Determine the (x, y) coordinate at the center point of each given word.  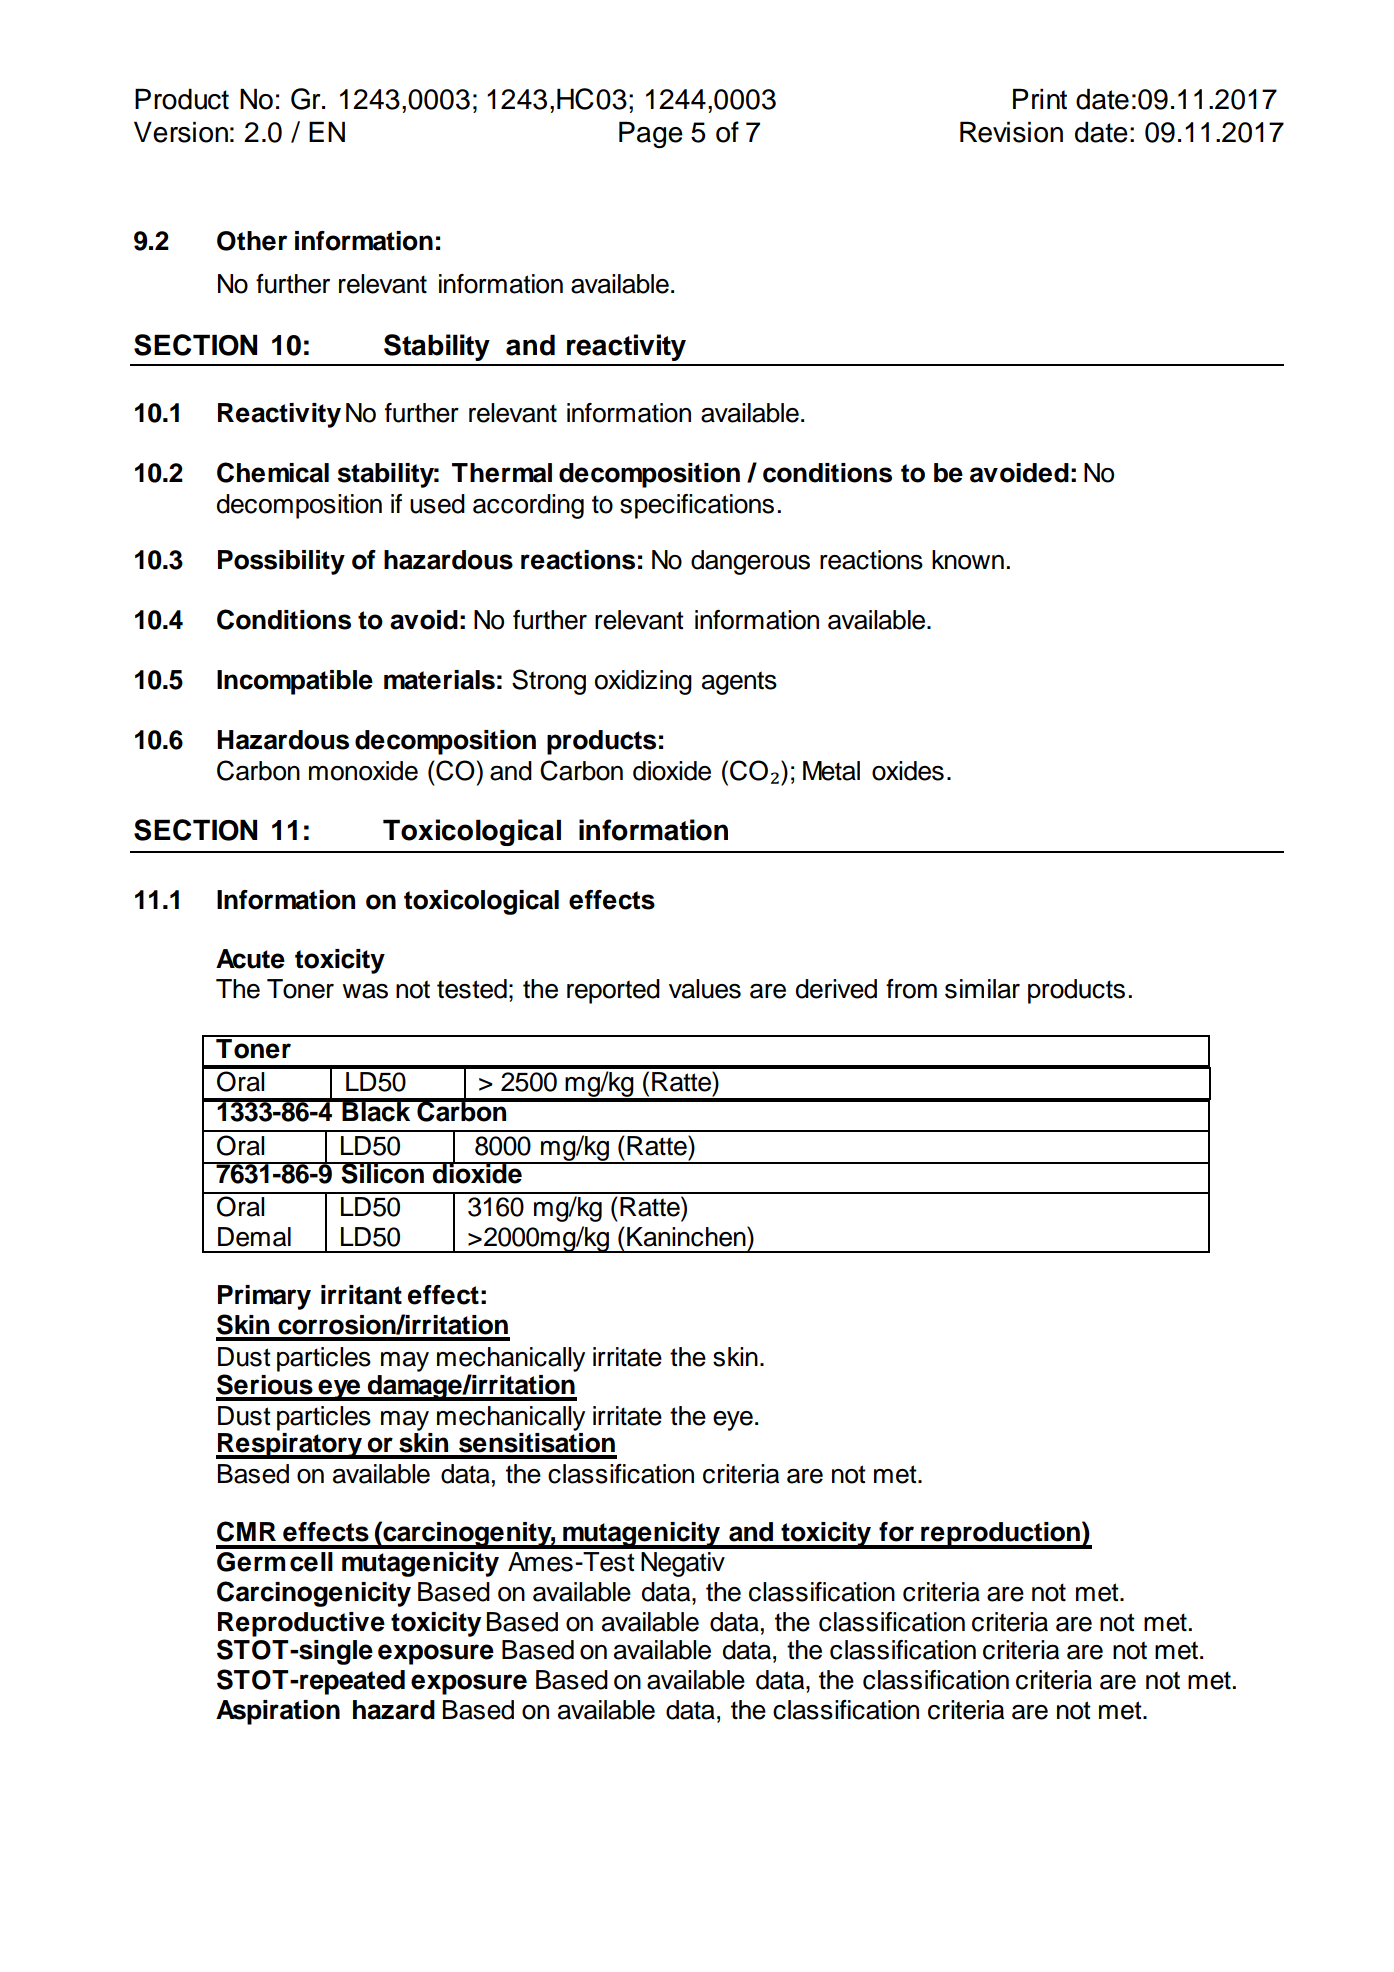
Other (252, 241)
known (968, 560)
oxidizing (643, 682)
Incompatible (295, 682)
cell (311, 1562)
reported (613, 991)
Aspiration (278, 1712)
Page (651, 135)
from (911, 989)
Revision (1011, 132)
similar (982, 989)
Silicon (383, 1173)
